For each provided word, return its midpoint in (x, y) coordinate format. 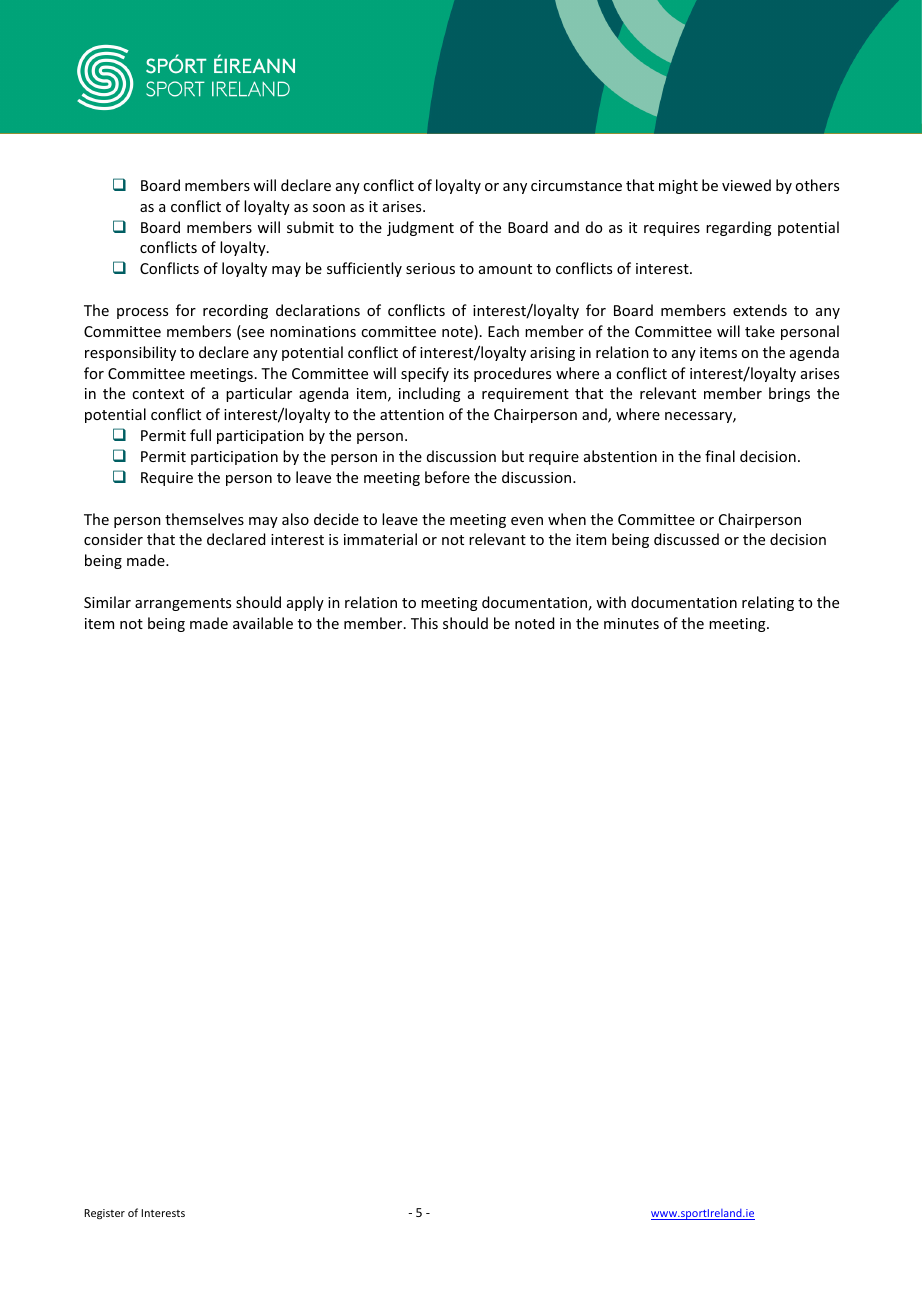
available (263, 623)
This (424, 623)
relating (768, 603)
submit (310, 227)
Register (104, 1214)
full (200, 435)
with (611, 602)
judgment (420, 228)
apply (305, 603)
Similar (107, 602)
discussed (686, 539)
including (430, 394)
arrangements (183, 604)
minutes (631, 623)
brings (789, 394)
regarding (739, 228)
